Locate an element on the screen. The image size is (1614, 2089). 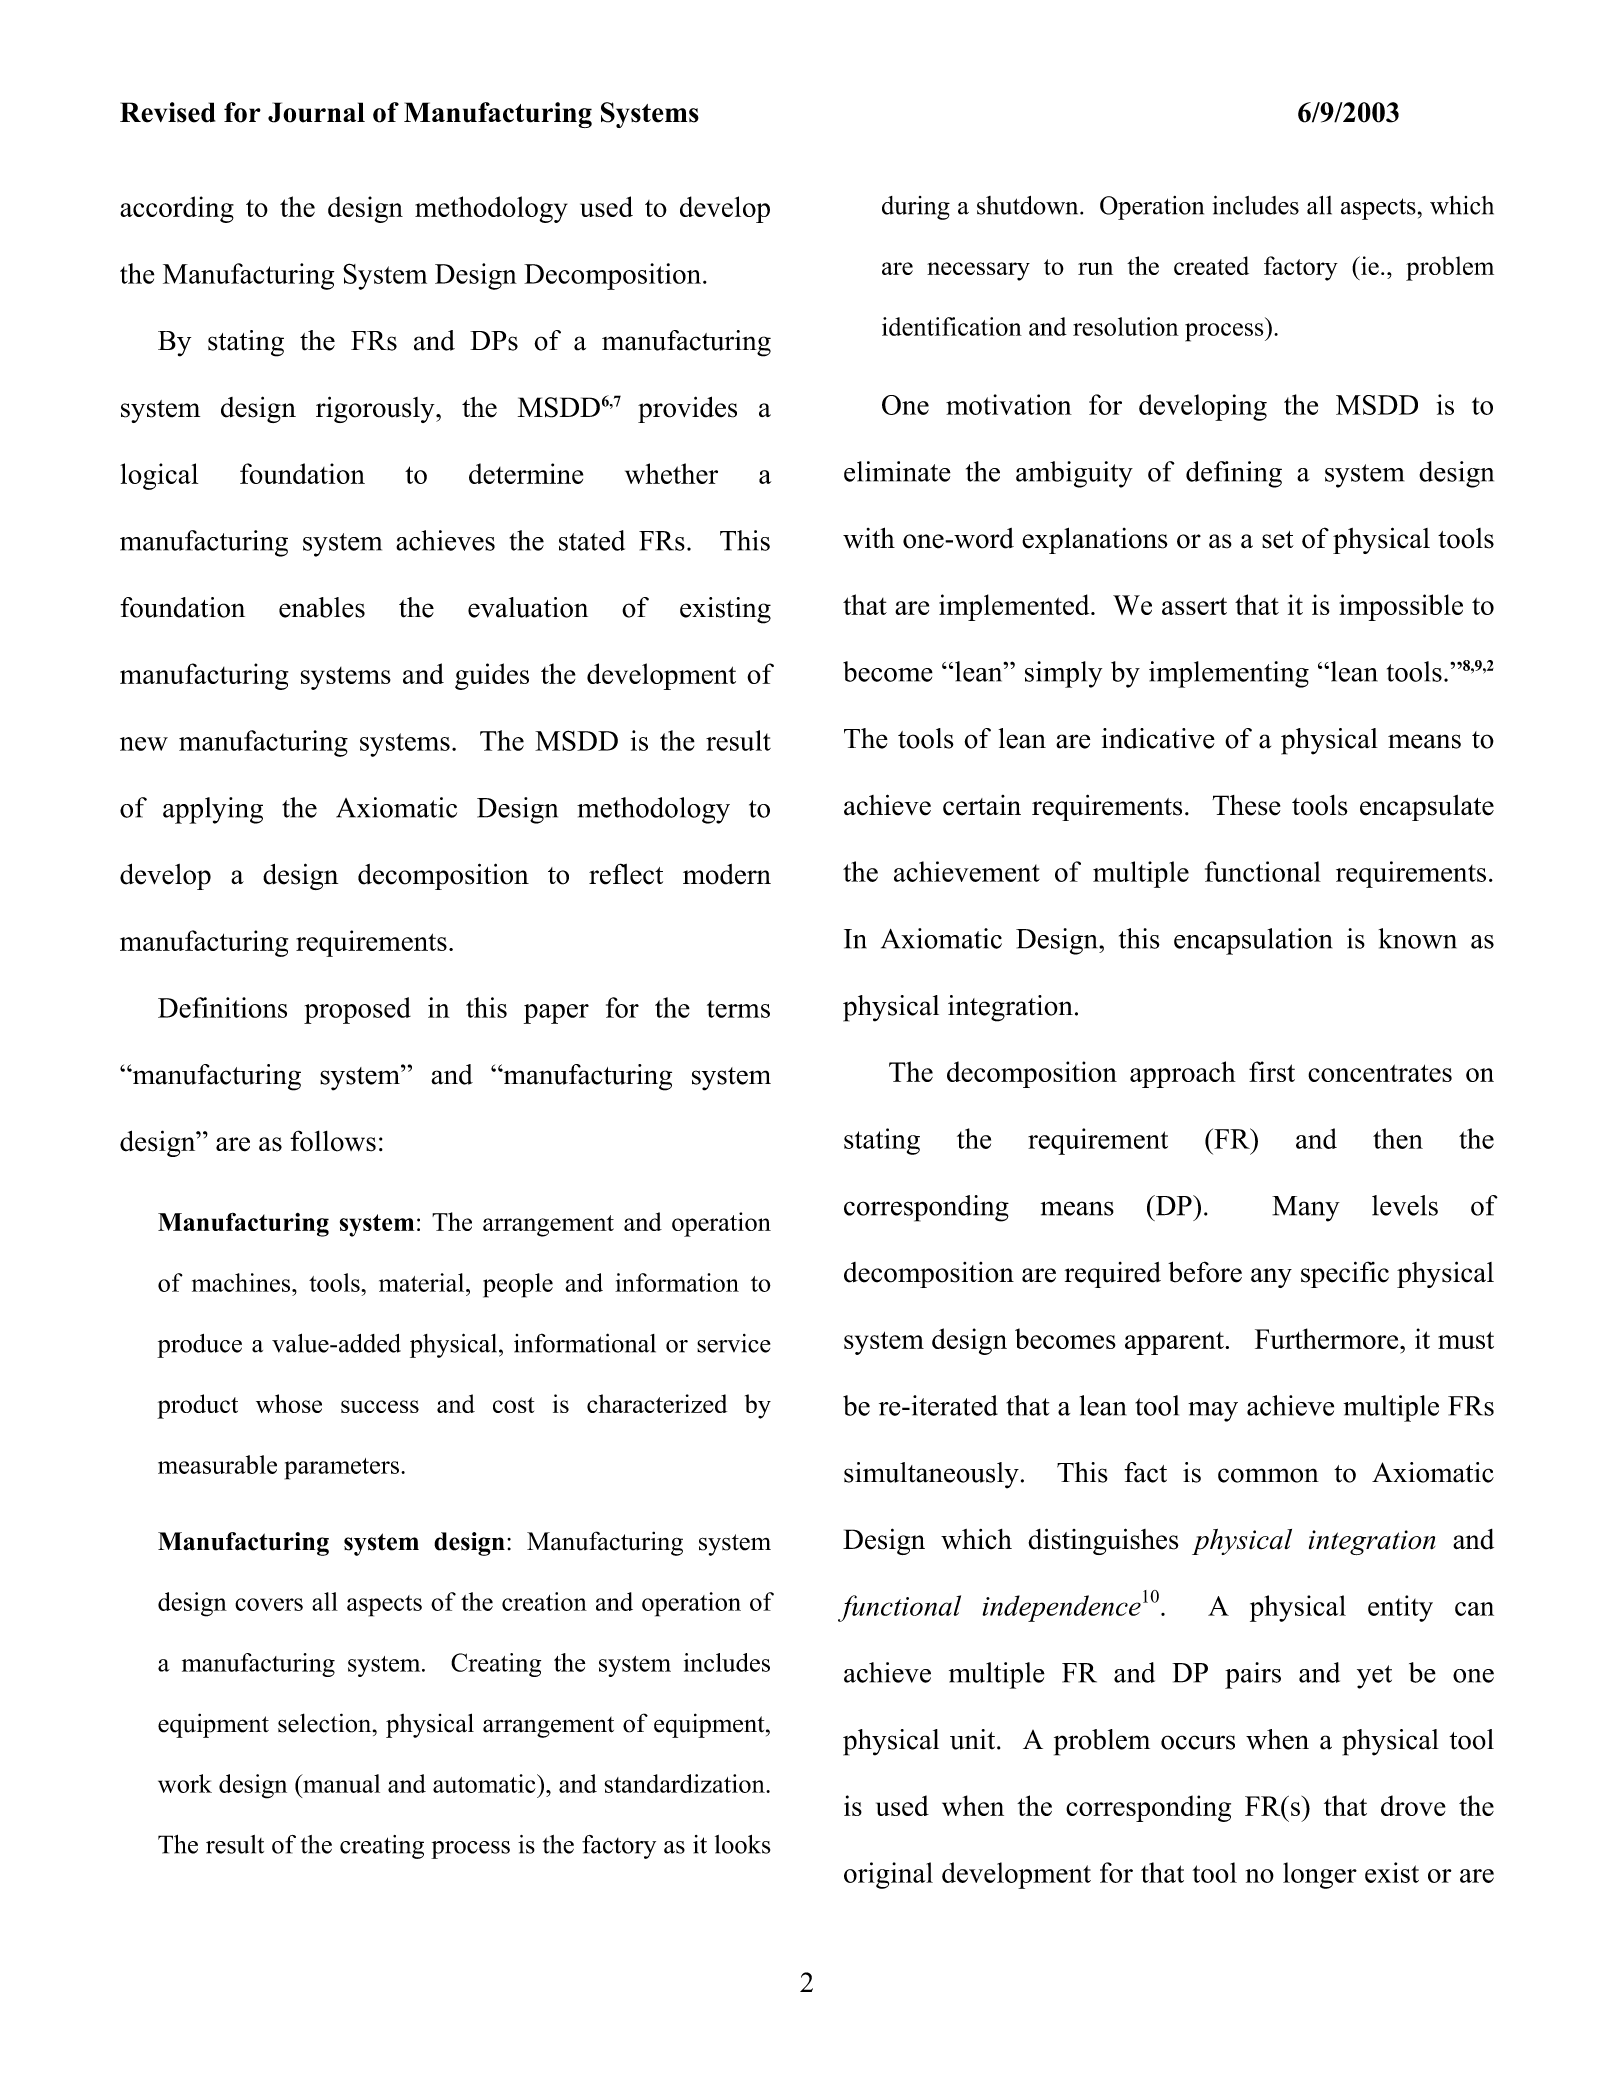
service is located at coordinates (734, 1343).
